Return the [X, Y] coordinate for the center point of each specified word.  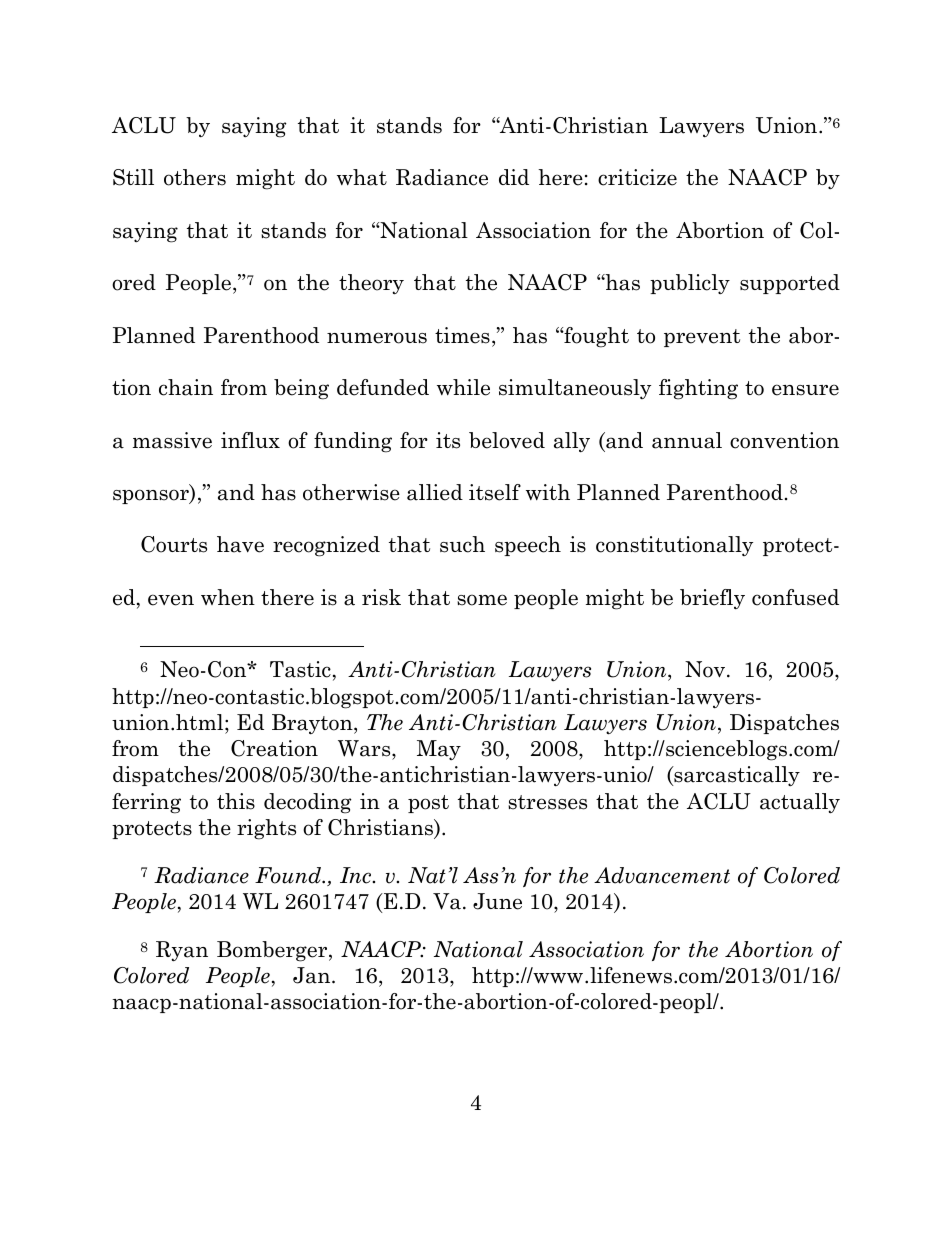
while [463, 387]
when [228, 597]
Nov [705, 669]
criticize [637, 177]
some [482, 600]
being [301, 389]
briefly [712, 599]
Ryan [182, 951]
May [439, 750]
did [514, 177]
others [195, 177]
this [236, 801]
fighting [698, 389]
